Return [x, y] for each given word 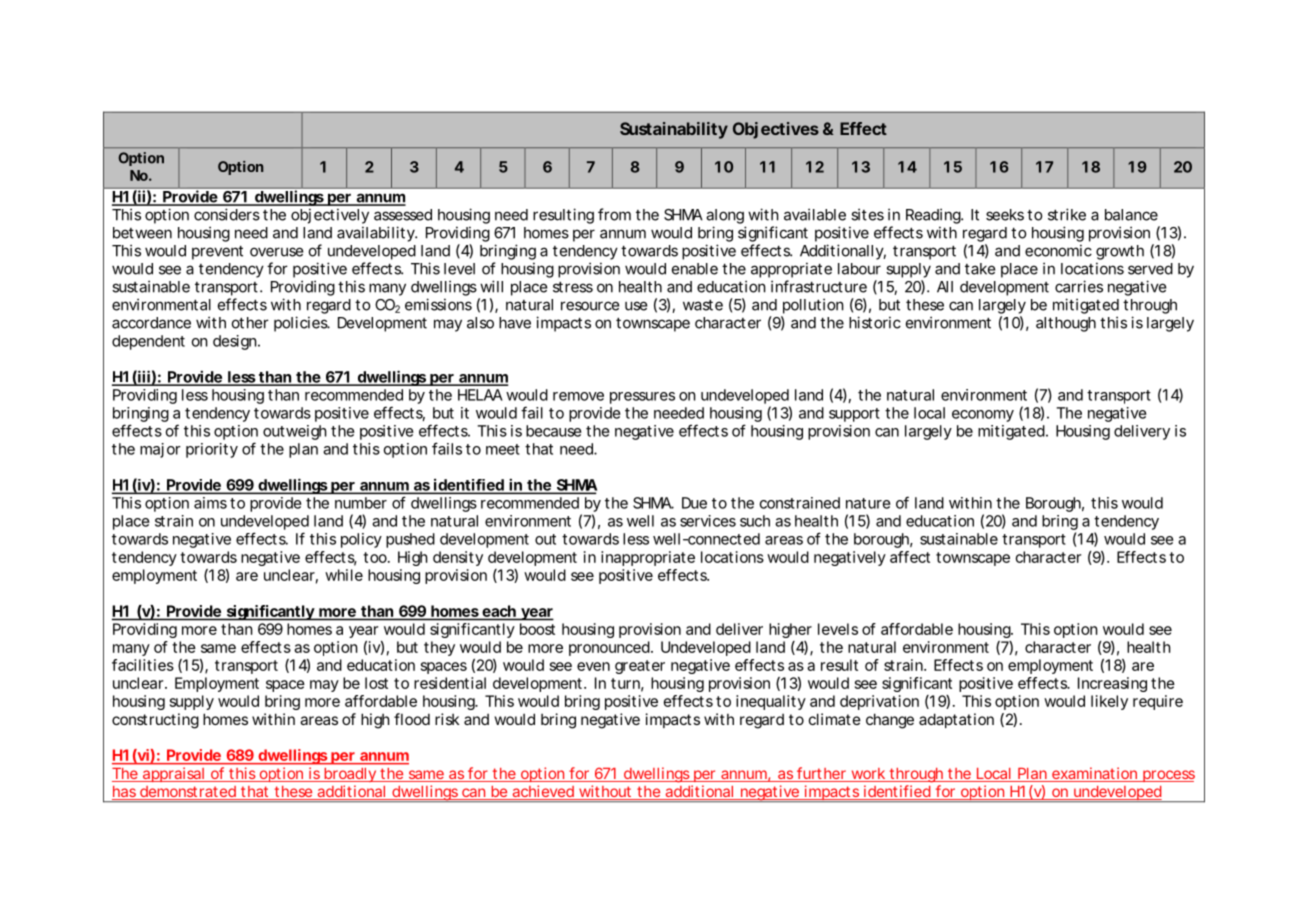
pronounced [609, 648]
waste [703, 305]
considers [227, 214]
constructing [155, 721]
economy [983, 416]
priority [212, 450]
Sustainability [674, 130]
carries [1079, 286]
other [250, 323]
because [554, 431]
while [344, 575]
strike [1067, 214]
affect [910, 557]
